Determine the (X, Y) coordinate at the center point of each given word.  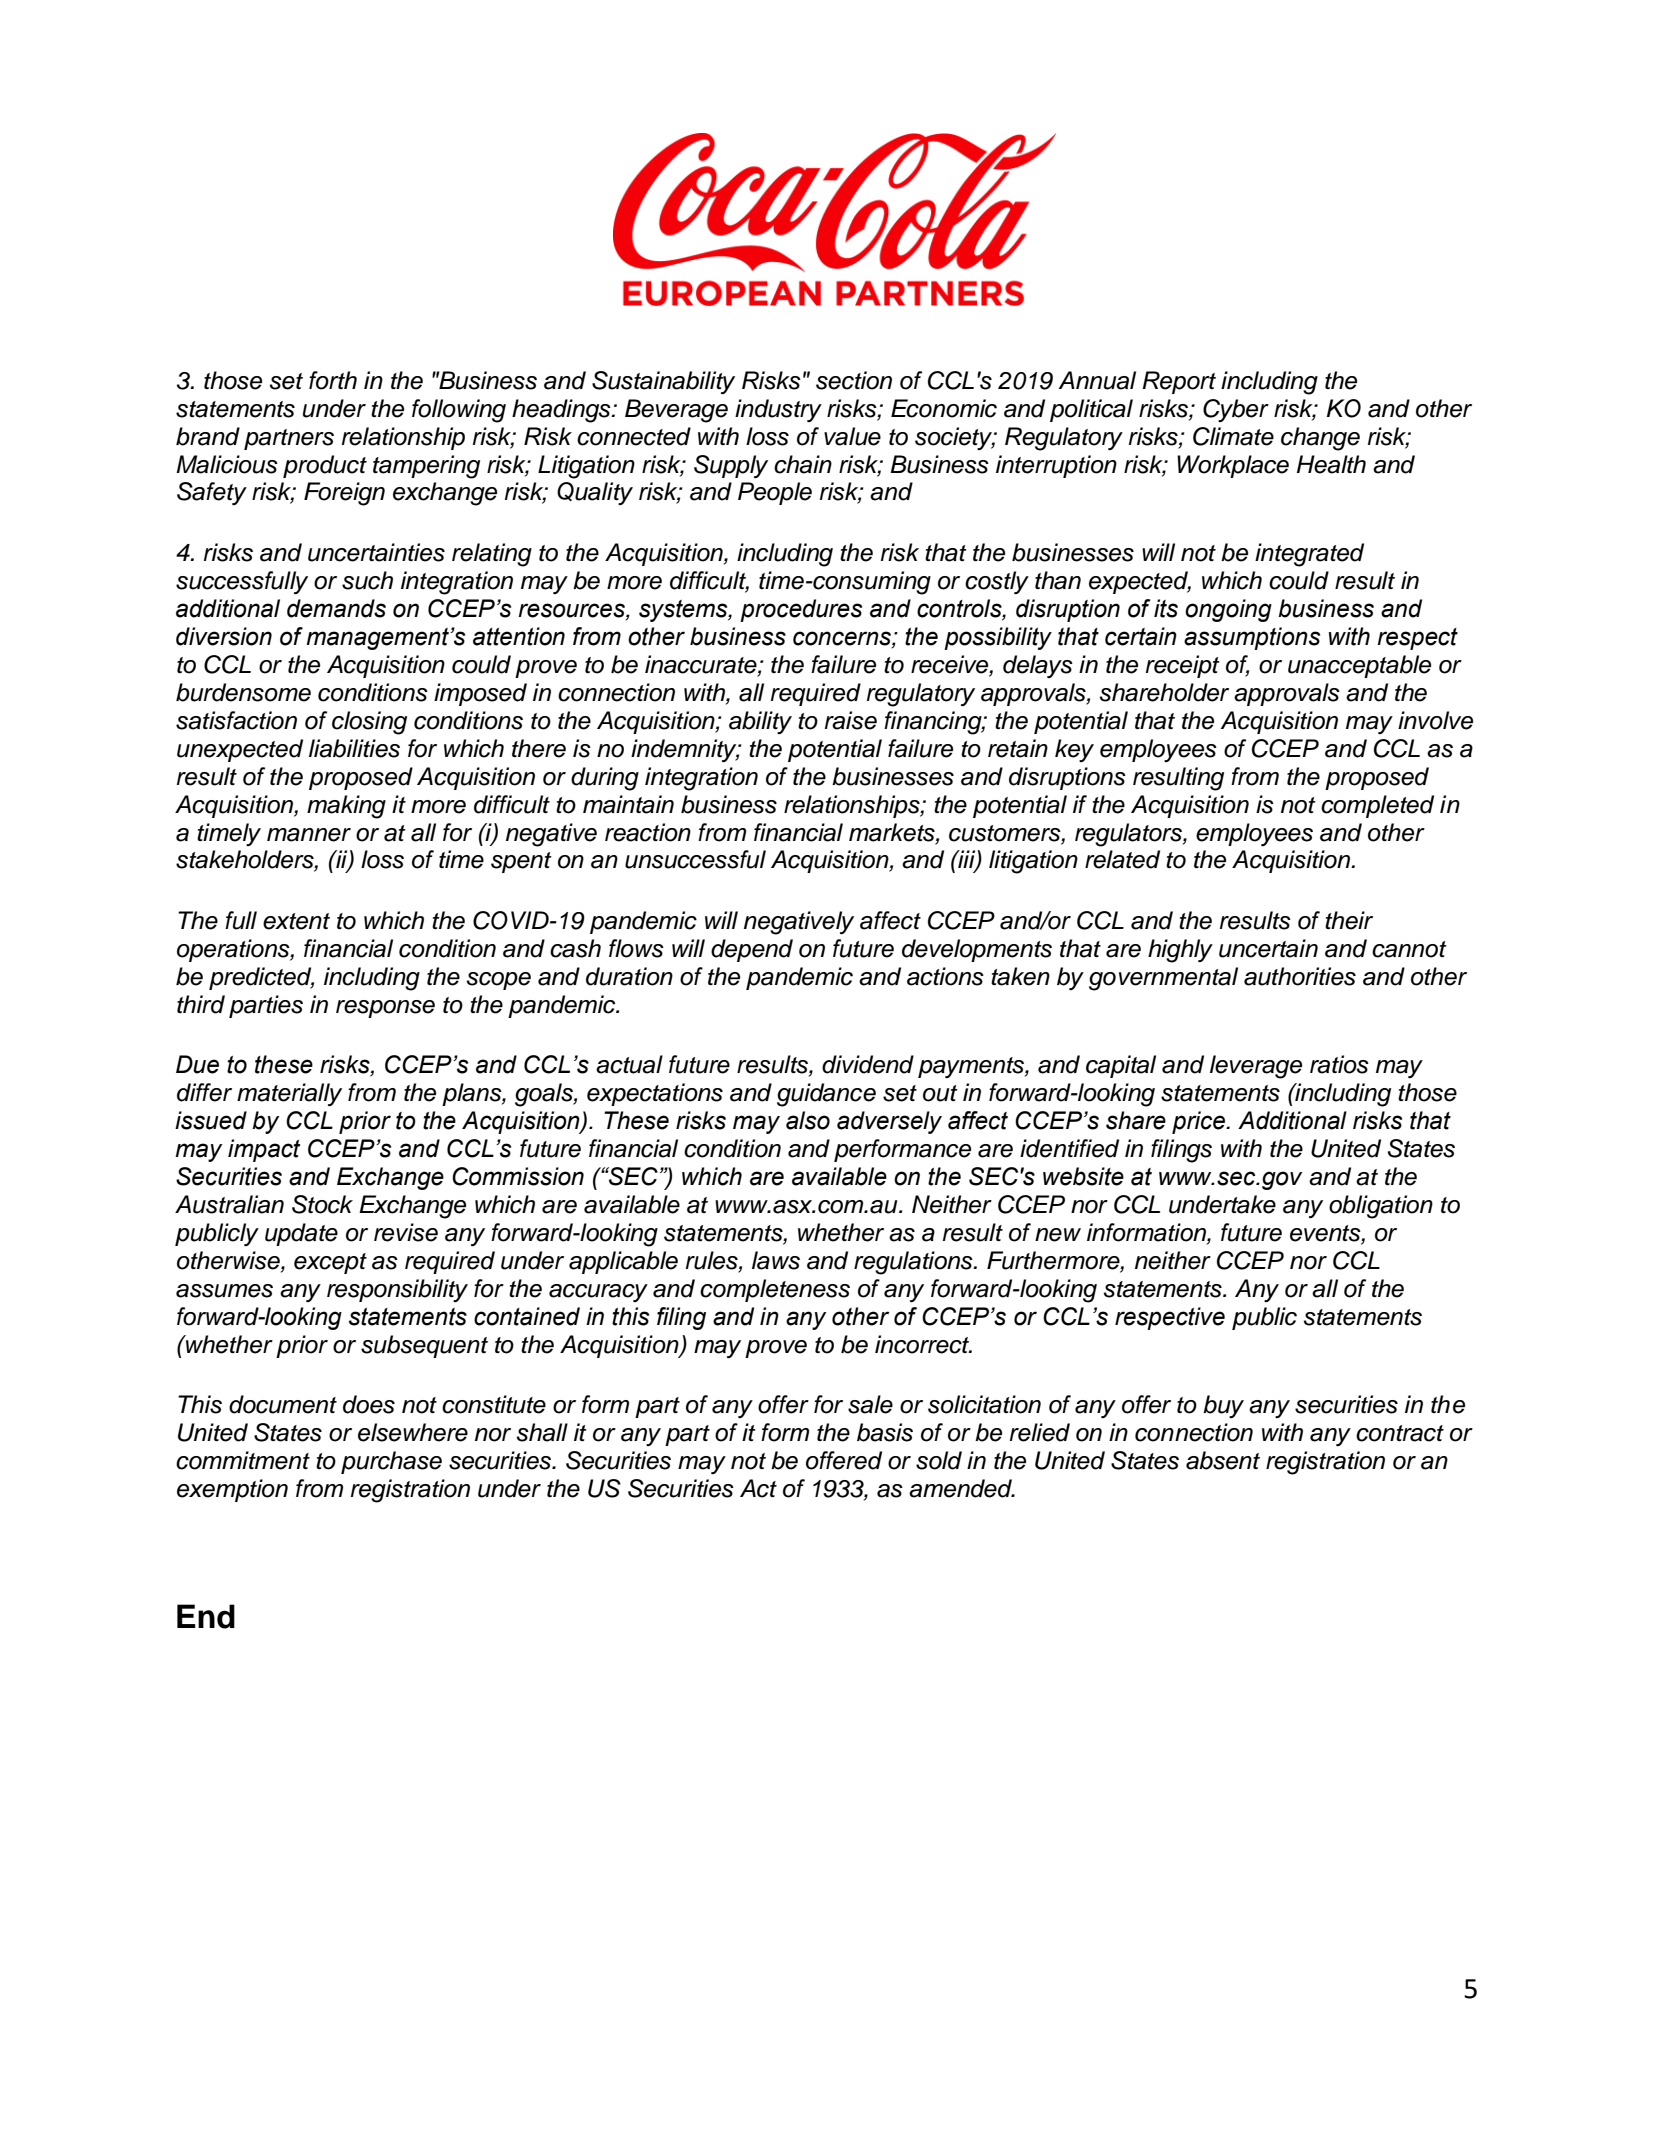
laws (776, 1260)
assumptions (1252, 638)
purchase (391, 1462)
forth (333, 380)
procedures (801, 610)
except (330, 1263)
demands (336, 608)
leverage (1256, 1067)
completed (1377, 806)
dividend (868, 1064)
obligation (1381, 1207)
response (385, 1009)
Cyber (1236, 410)
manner (309, 835)
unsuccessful (695, 859)
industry (778, 410)
